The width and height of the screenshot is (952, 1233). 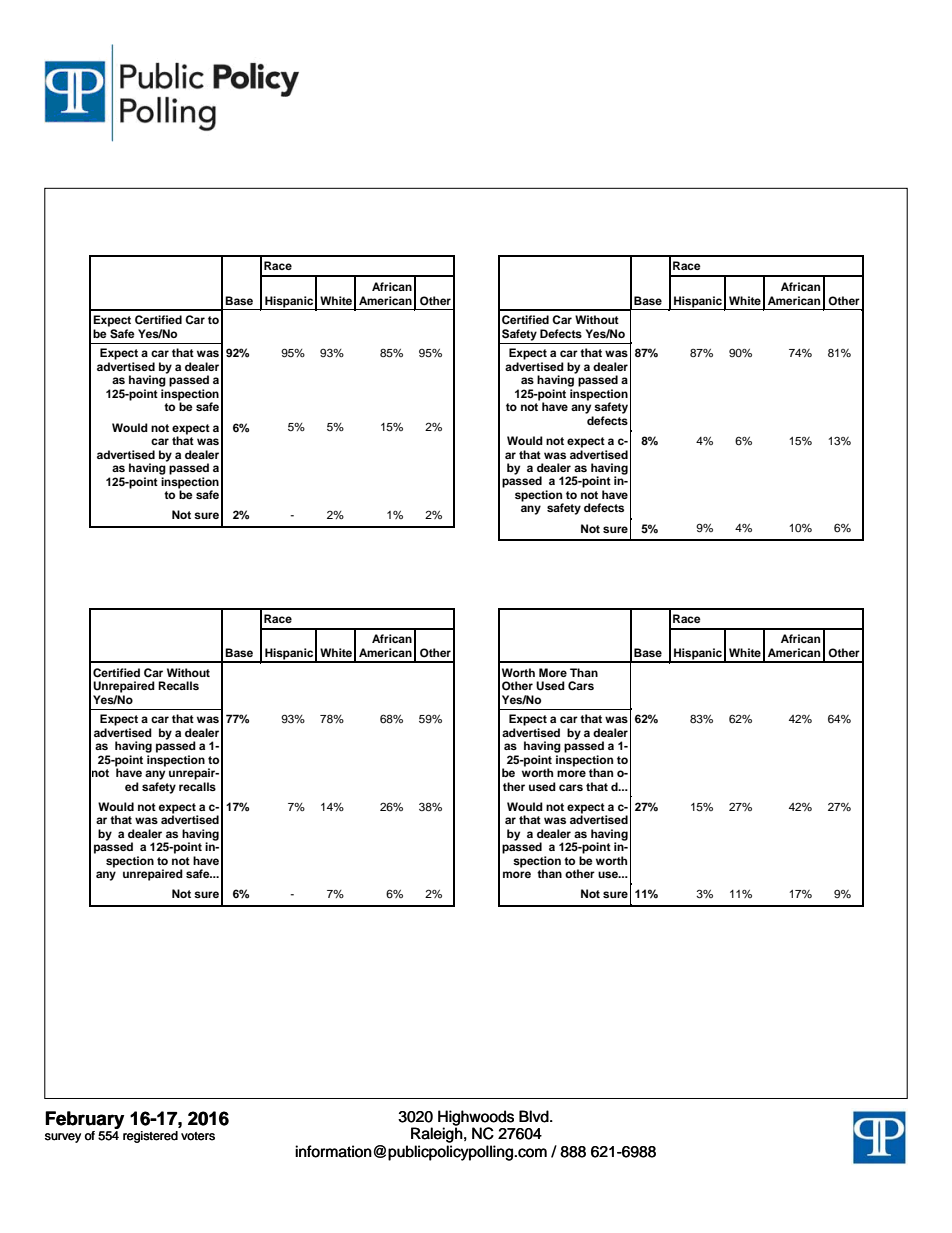 What do you see at coordinates (84, 1121) in the screenshot?
I see `February` at bounding box center [84, 1121].
